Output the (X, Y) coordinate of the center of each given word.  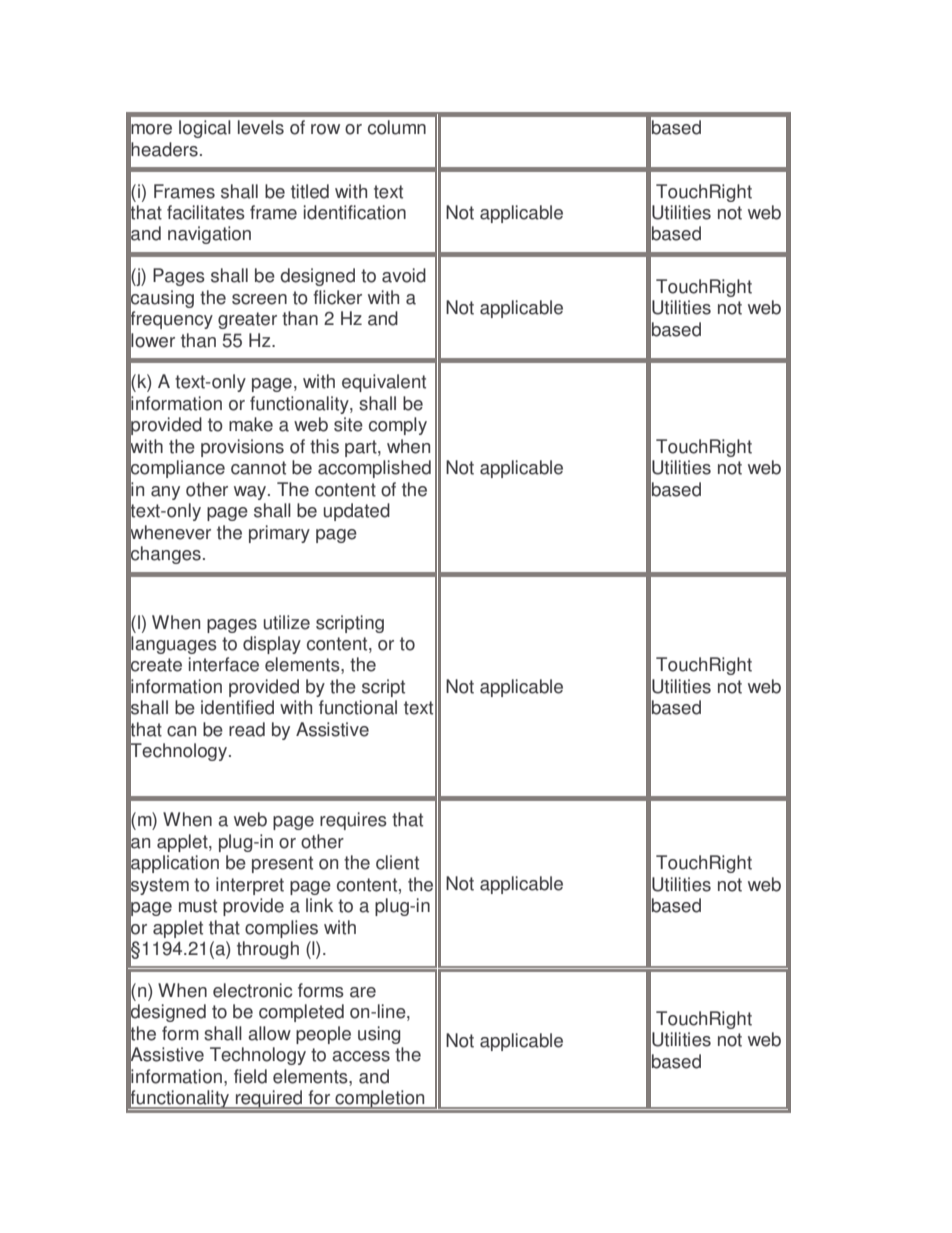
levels (261, 127)
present (282, 864)
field (250, 1076)
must (198, 906)
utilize (287, 622)
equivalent (384, 383)
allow (269, 1033)
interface (224, 664)
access (361, 1056)
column (397, 127)
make (251, 424)
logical (205, 129)
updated (357, 512)
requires (353, 821)
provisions (242, 448)
